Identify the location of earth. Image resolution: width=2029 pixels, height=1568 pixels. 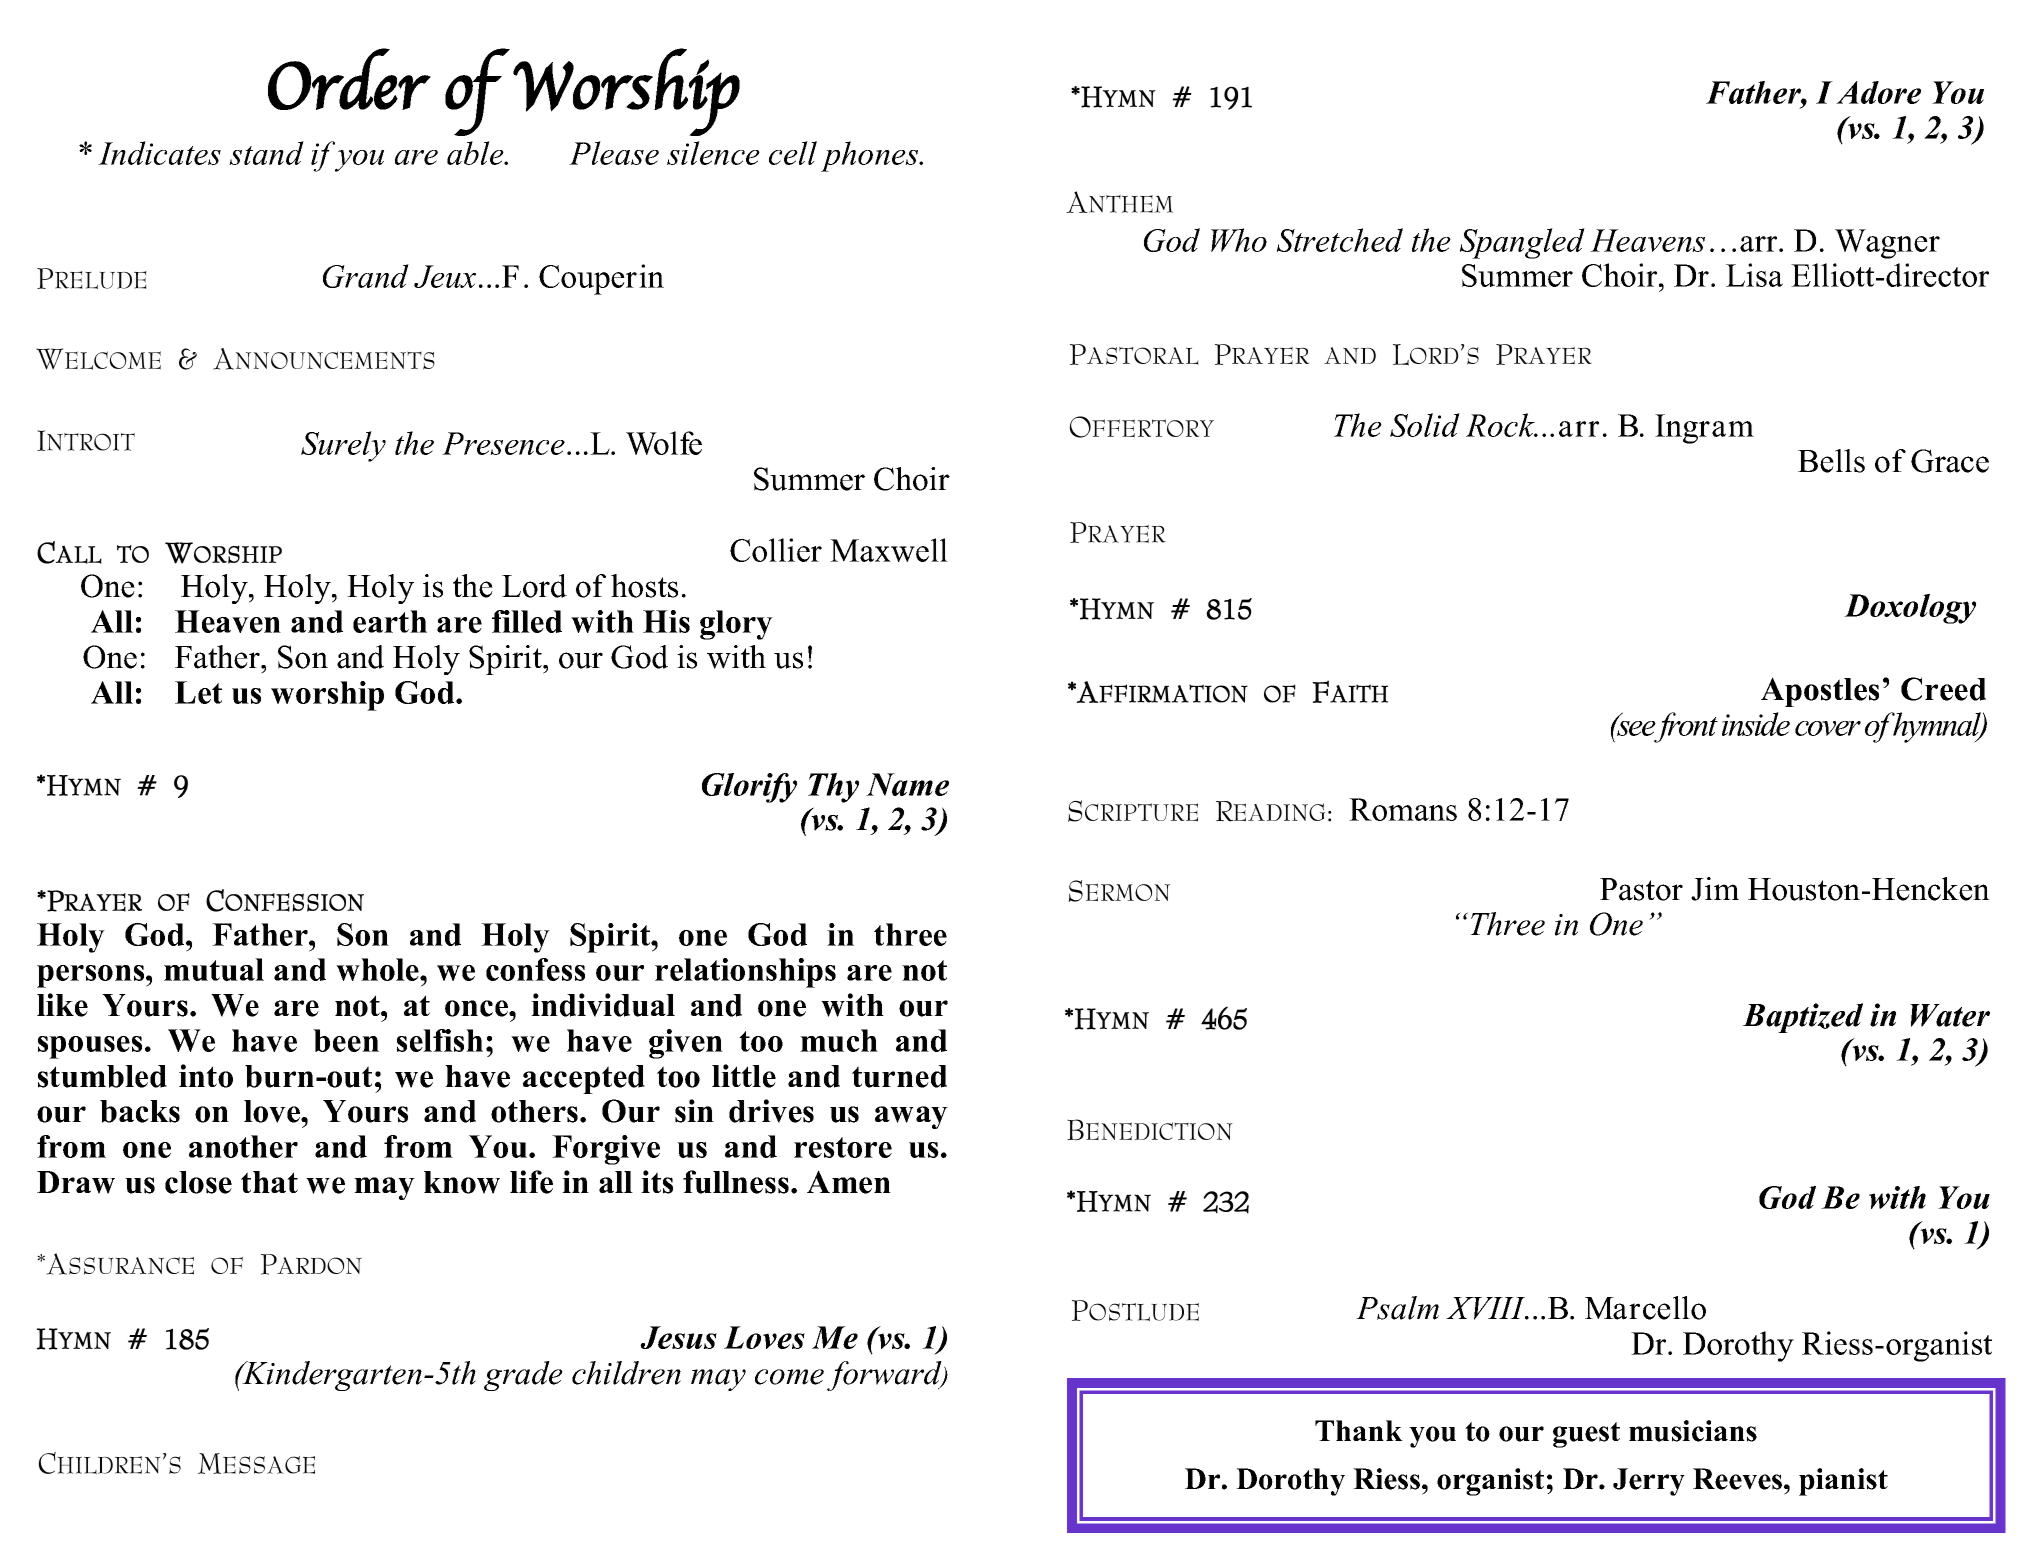
(390, 621).
